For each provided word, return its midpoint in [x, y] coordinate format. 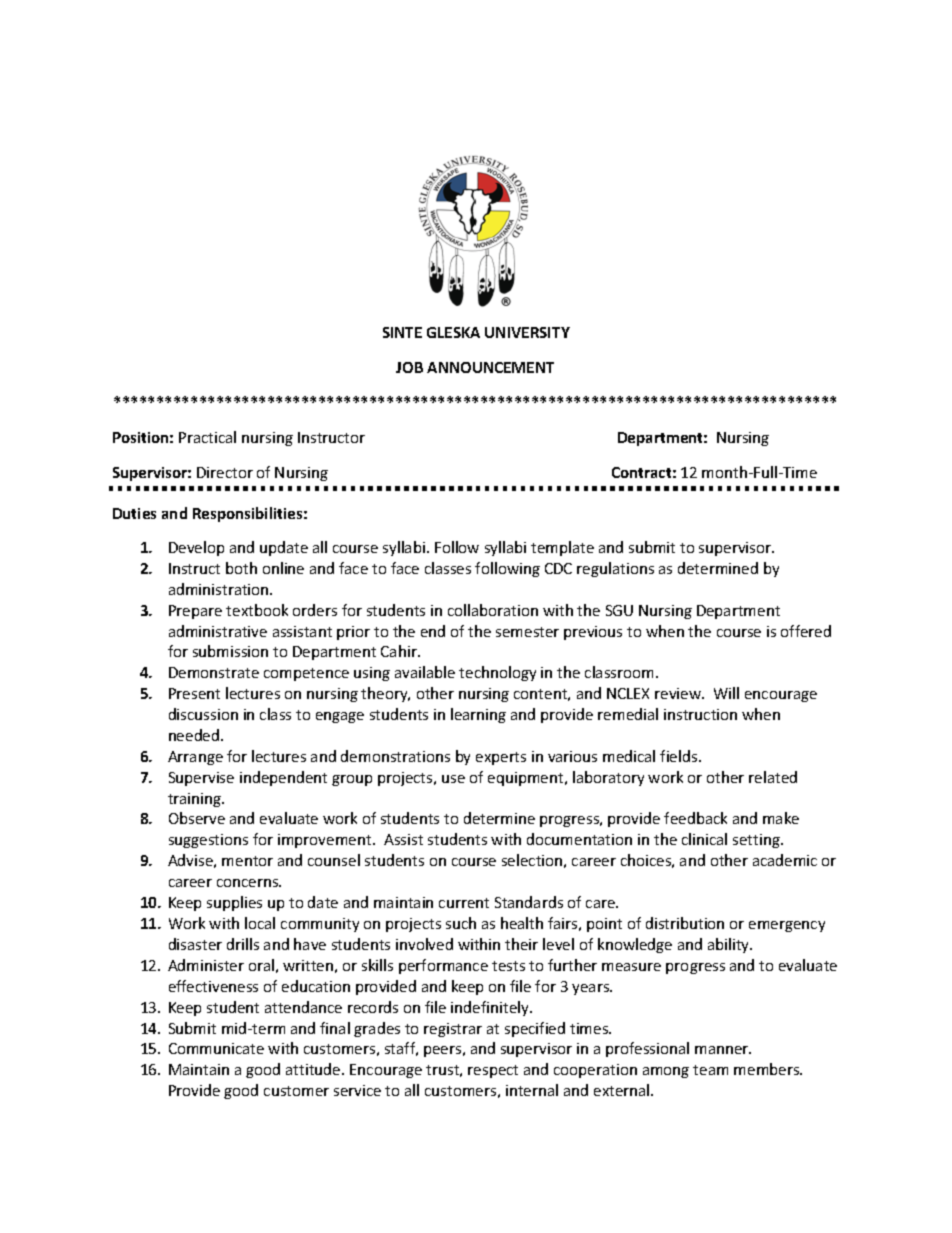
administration [220, 589]
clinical [704, 839]
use [453, 779]
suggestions [208, 841]
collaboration [493, 610]
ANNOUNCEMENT [490, 367]
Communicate [216, 1048]
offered [806, 631]
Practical [207, 437]
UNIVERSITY [527, 332]
